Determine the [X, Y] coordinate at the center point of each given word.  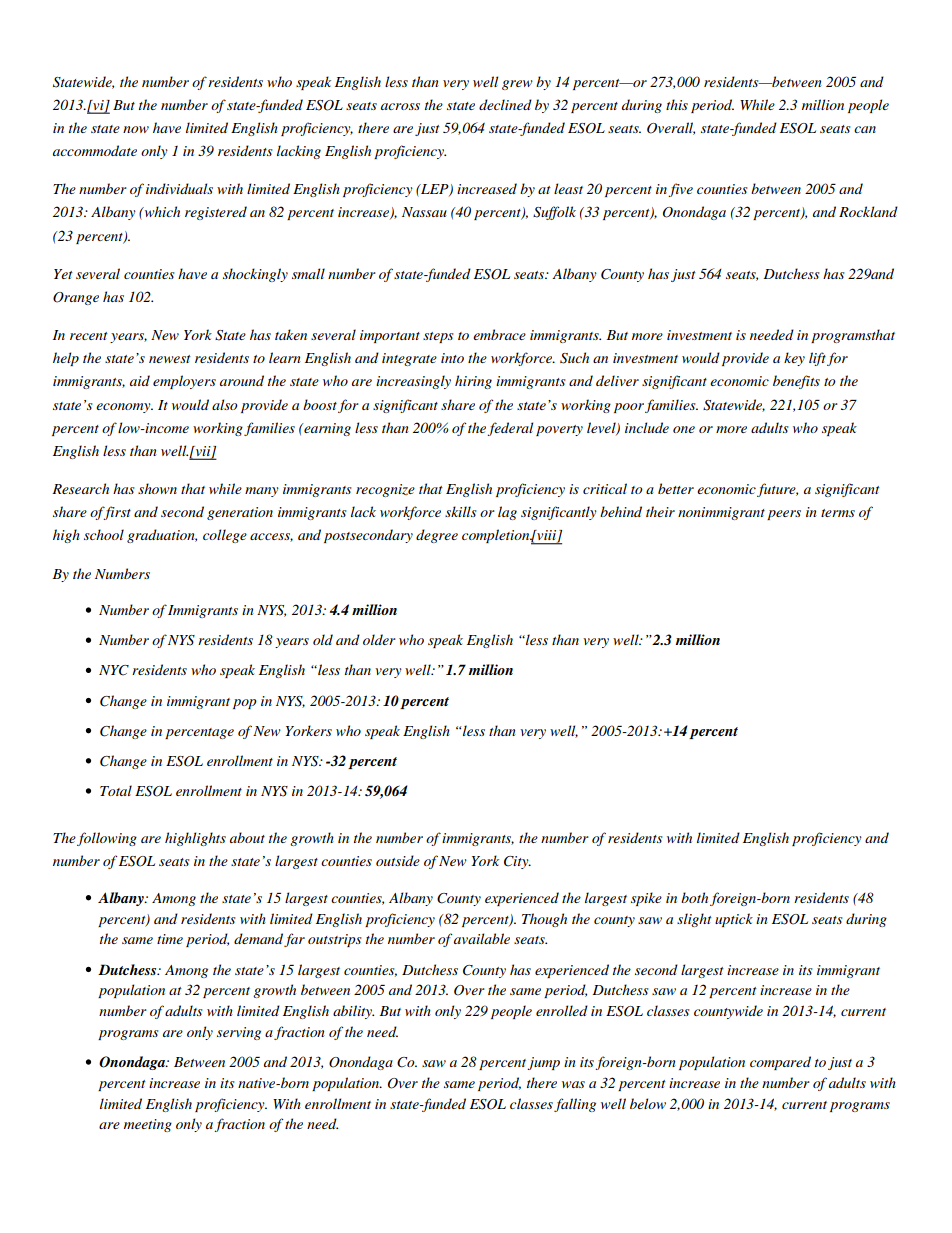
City [517, 862]
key [794, 359]
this [677, 104]
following [107, 839]
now [136, 129]
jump [543, 1063]
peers [784, 515]
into [452, 358]
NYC [114, 670]
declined [505, 104]
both [694, 897]
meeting [148, 1125]
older [379, 639]
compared [780, 1063]
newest [170, 359]
